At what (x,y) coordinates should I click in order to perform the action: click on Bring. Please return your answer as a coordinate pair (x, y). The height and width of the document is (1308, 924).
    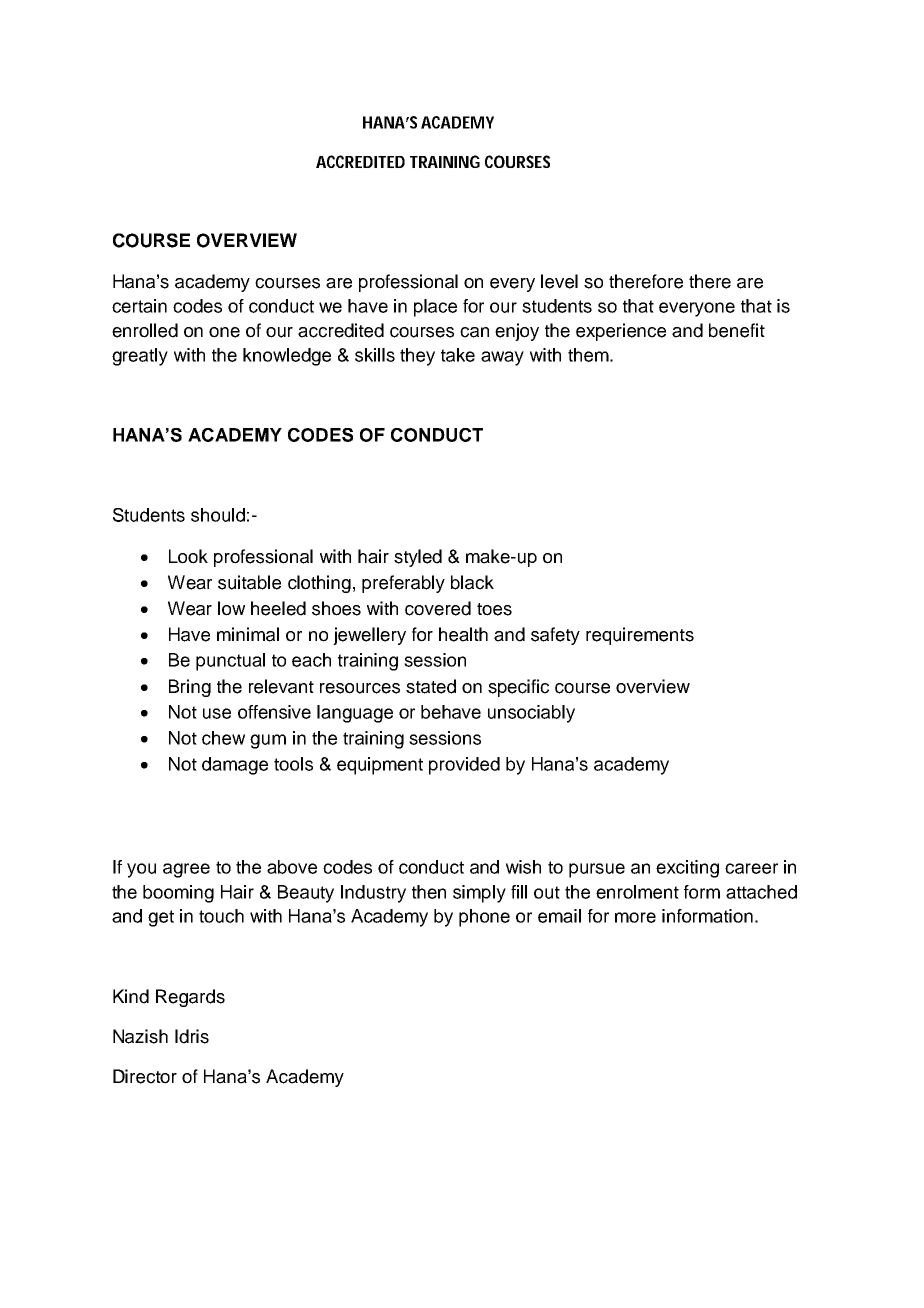
    Looking at the image, I should click on (190, 688).
